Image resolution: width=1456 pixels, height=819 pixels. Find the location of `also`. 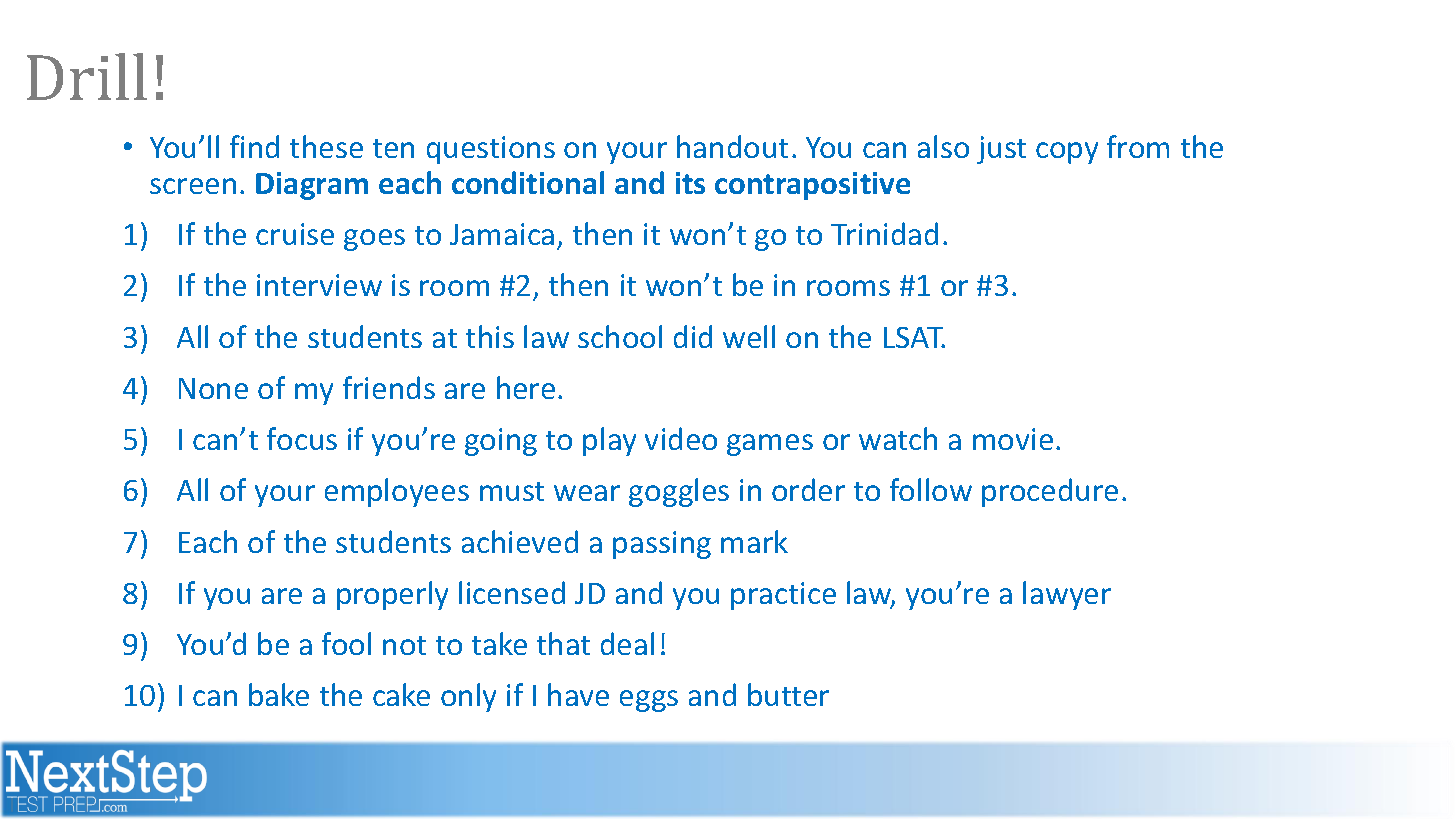

also is located at coordinates (943, 146).
